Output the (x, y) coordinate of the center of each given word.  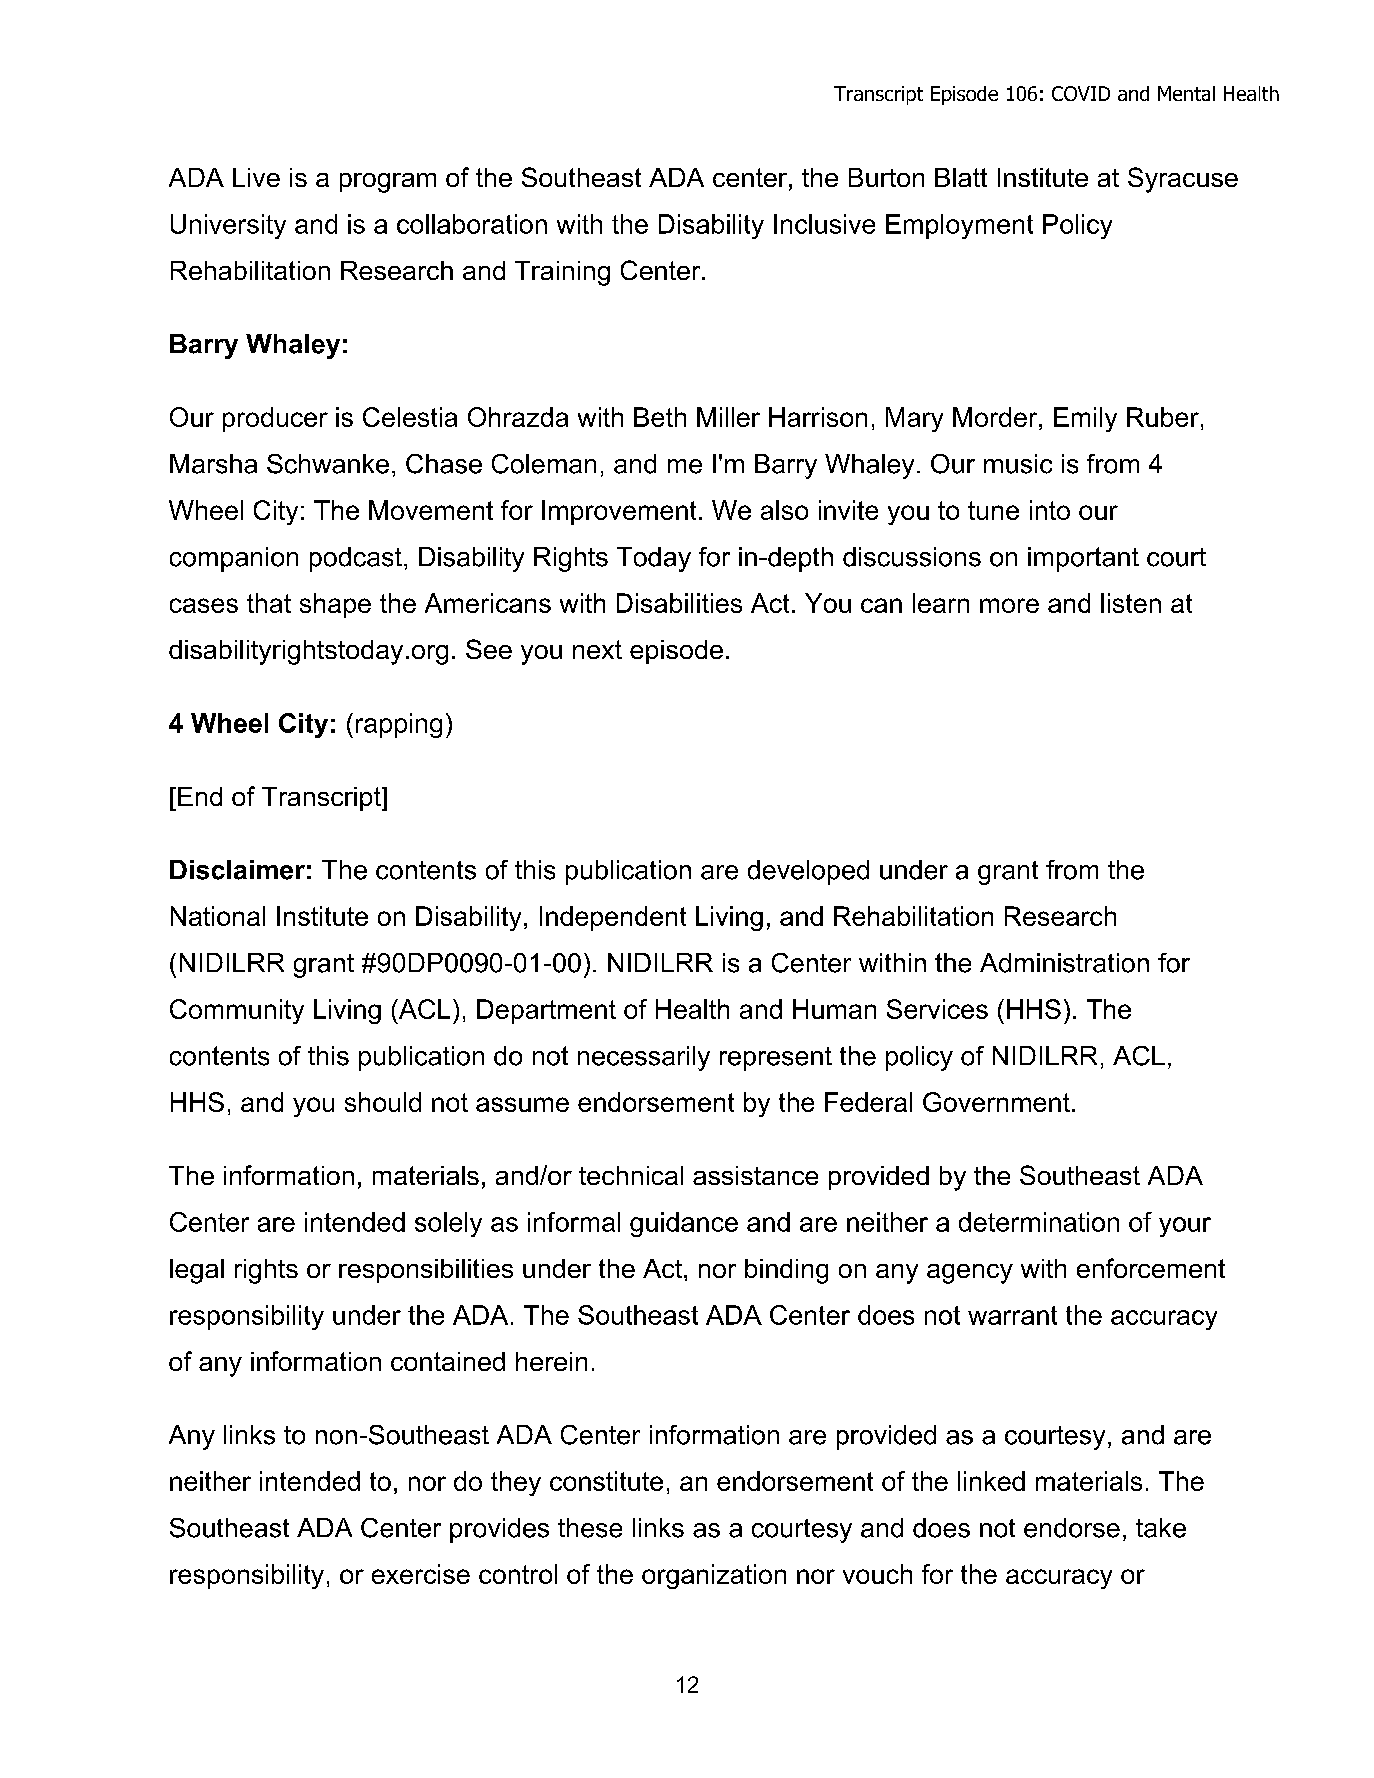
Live (256, 177)
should (383, 1102)
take (1161, 1528)
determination (1039, 1222)
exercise (421, 1574)
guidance (684, 1224)
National (218, 916)
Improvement (619, 512)
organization (714, 1576)
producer (275, 419)
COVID (1081, 93)
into (1050, 510)
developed (808, 872)
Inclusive (824, 224)
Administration (1064, 963)
